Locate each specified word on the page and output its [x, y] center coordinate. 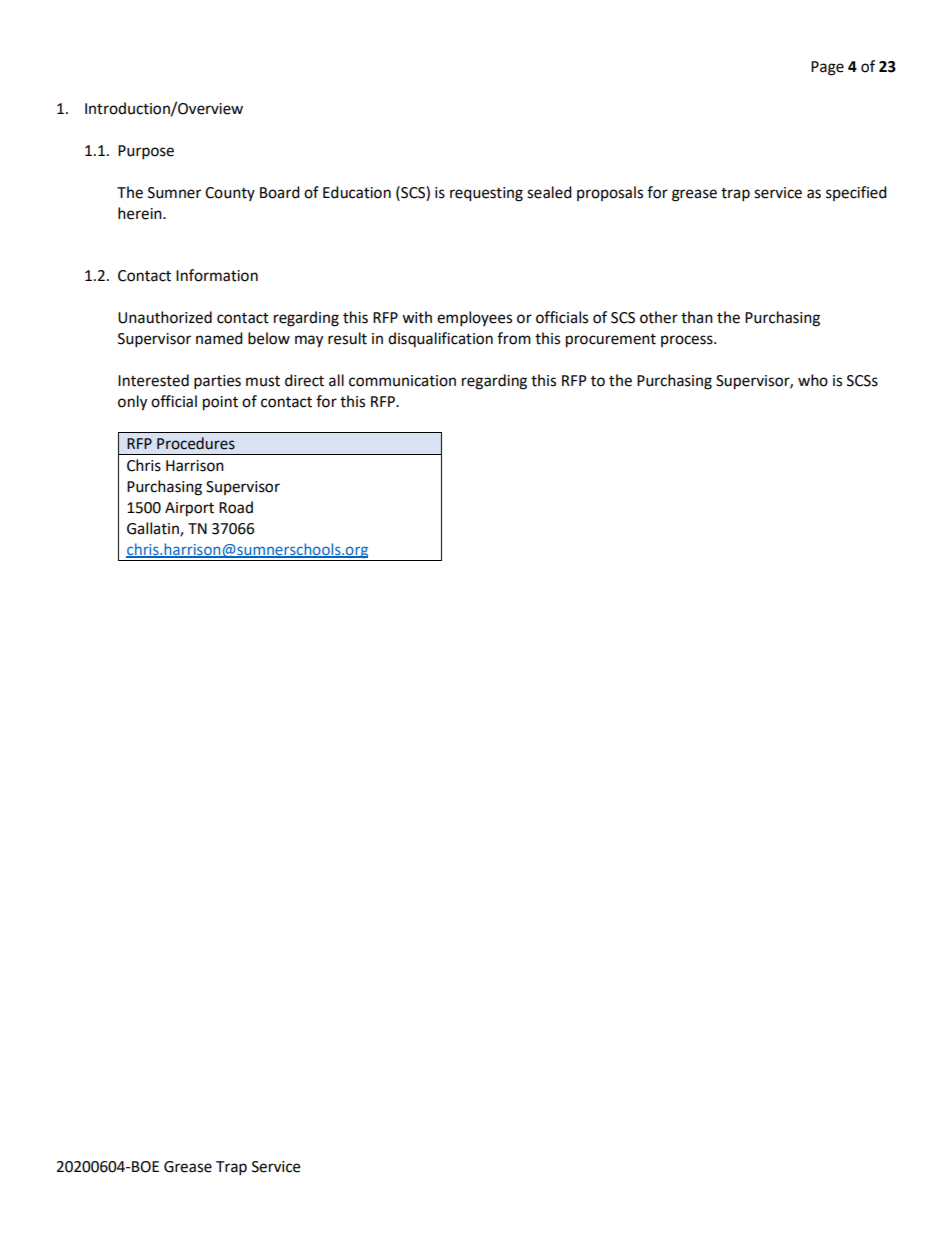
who [813, 380]
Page [827, 68]
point [220, 403]
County [230, 194]
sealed [549, 192]
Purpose [146, 152]
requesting [486, 194]
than [697, 317]
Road [236, 507]
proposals [610, 193]
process [688, 341]
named [219, 338]
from [514, 338]
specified [856, 193]
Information [217, 275]
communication [402, 381]
